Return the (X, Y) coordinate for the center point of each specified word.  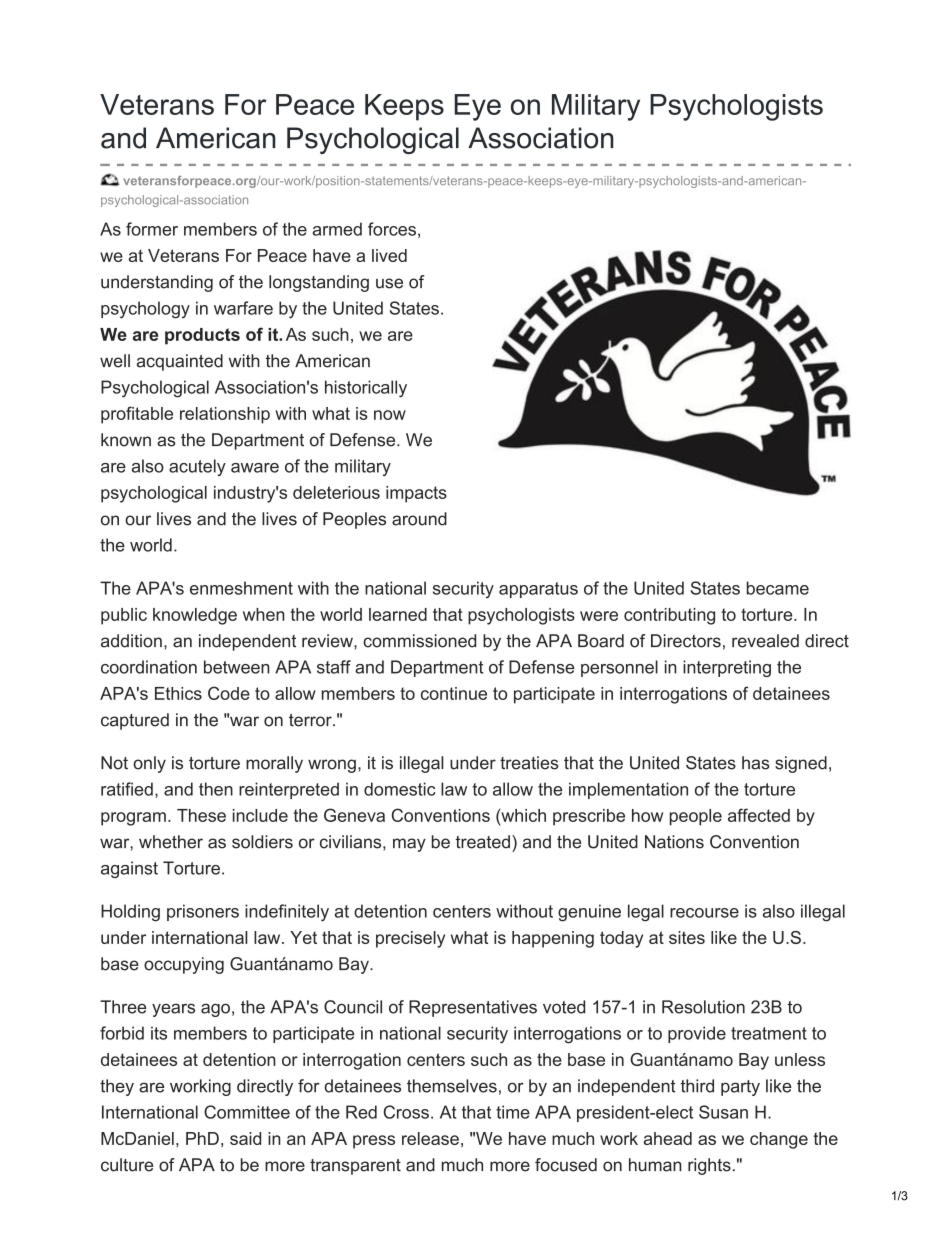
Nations (674, 842)
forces (392, 229)
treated (483, 842)
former (152, 229)
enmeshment (241, 588)
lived (389, 255)
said (245, 1138)
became (778, 588)
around (419, 519)
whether (171, 842)
